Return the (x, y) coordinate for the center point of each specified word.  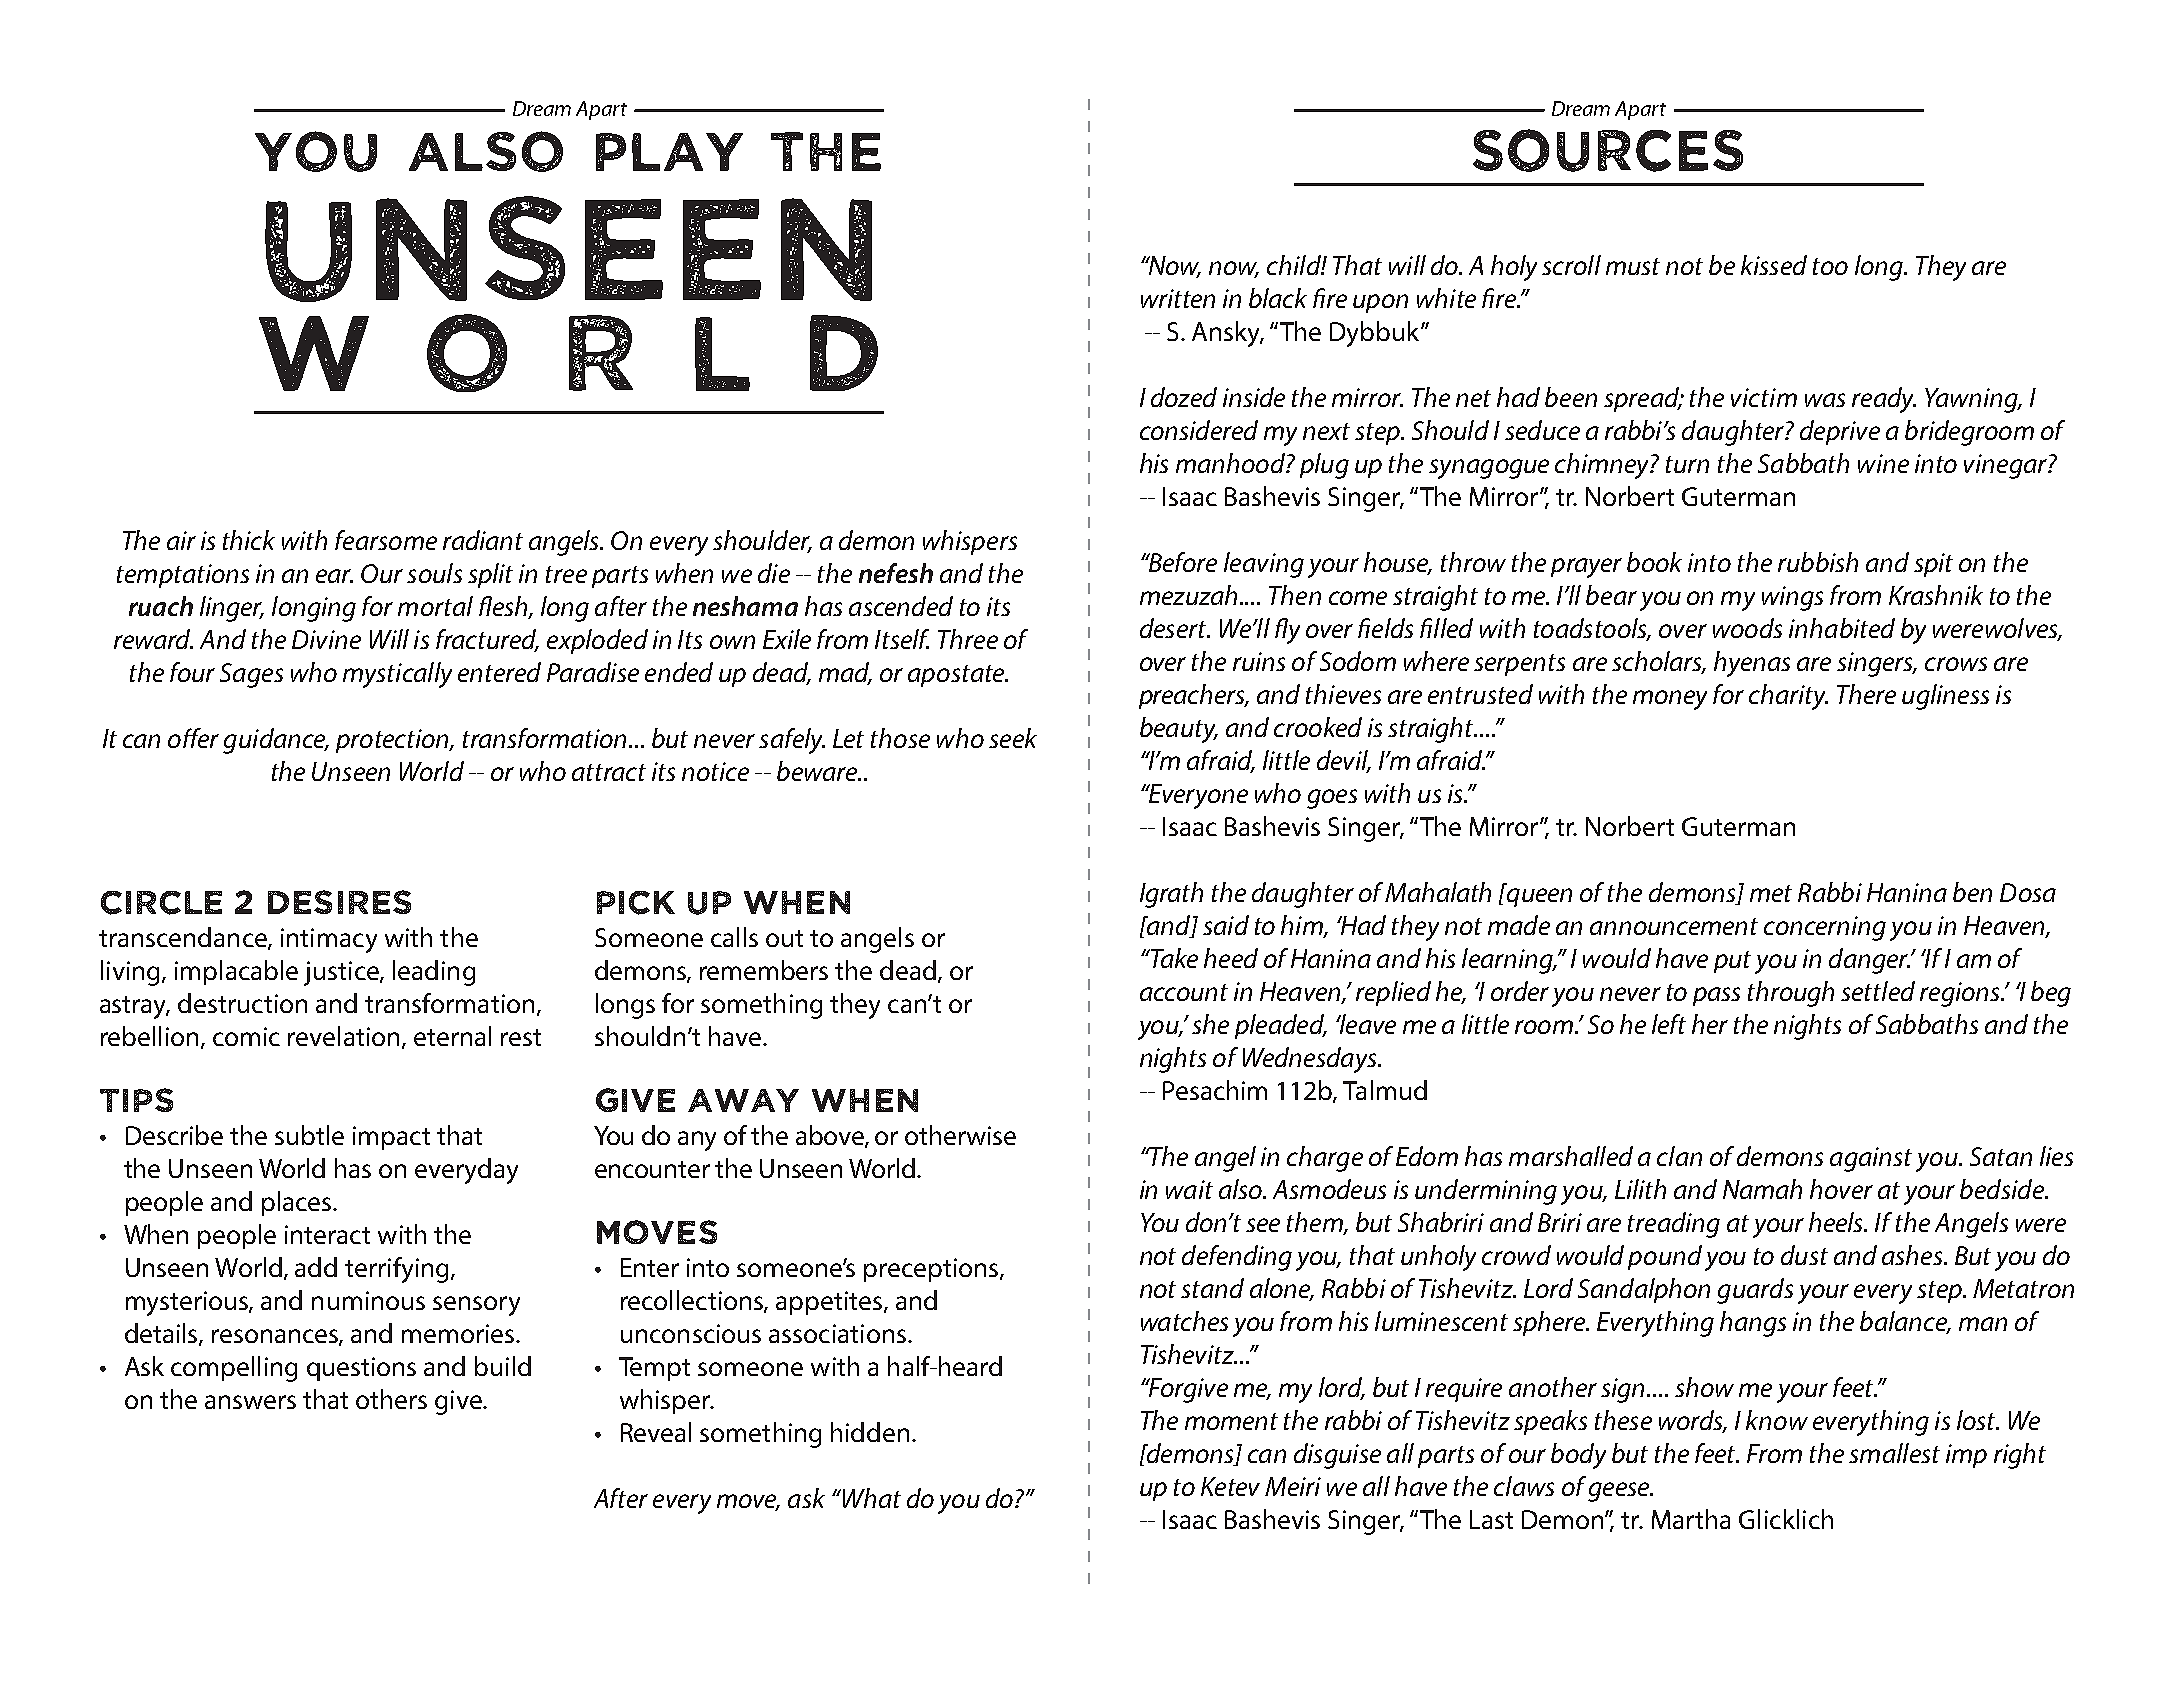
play (669, 152)
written (1178, 298)
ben (1972, 892)
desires (339, 902)
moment (1231, 1421)
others (391, 1399)
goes (1332, 799)
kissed (1774, 265)
